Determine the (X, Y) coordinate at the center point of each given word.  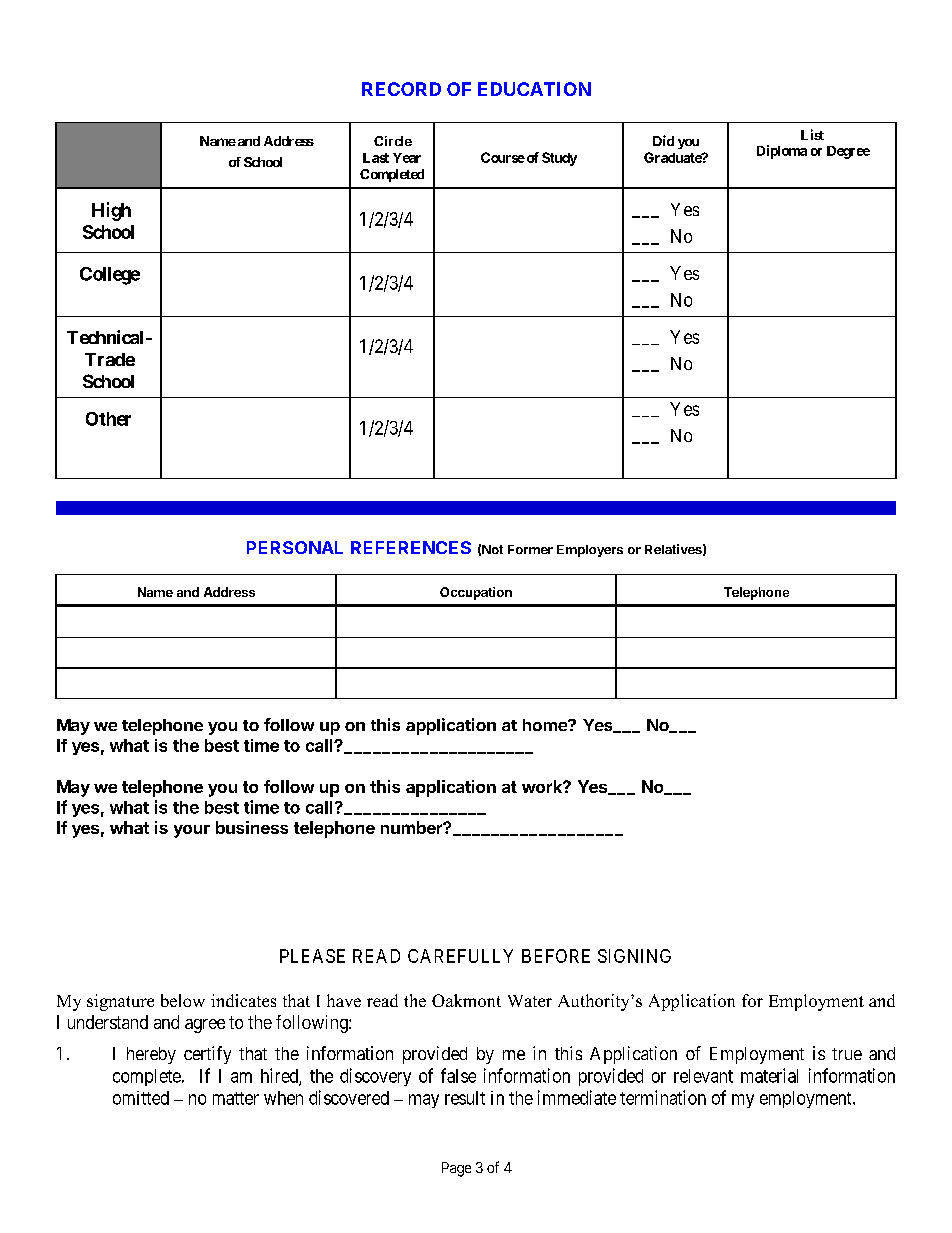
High (111, 211)
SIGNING (634, 956)
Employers (590, 551)
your (192, 831)
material (769, 1075)
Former (530, 549)
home (546, 725)
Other (108, 419)
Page (456, 1169)
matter (236, 1098)
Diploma (782, 152)
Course (503, 157)
